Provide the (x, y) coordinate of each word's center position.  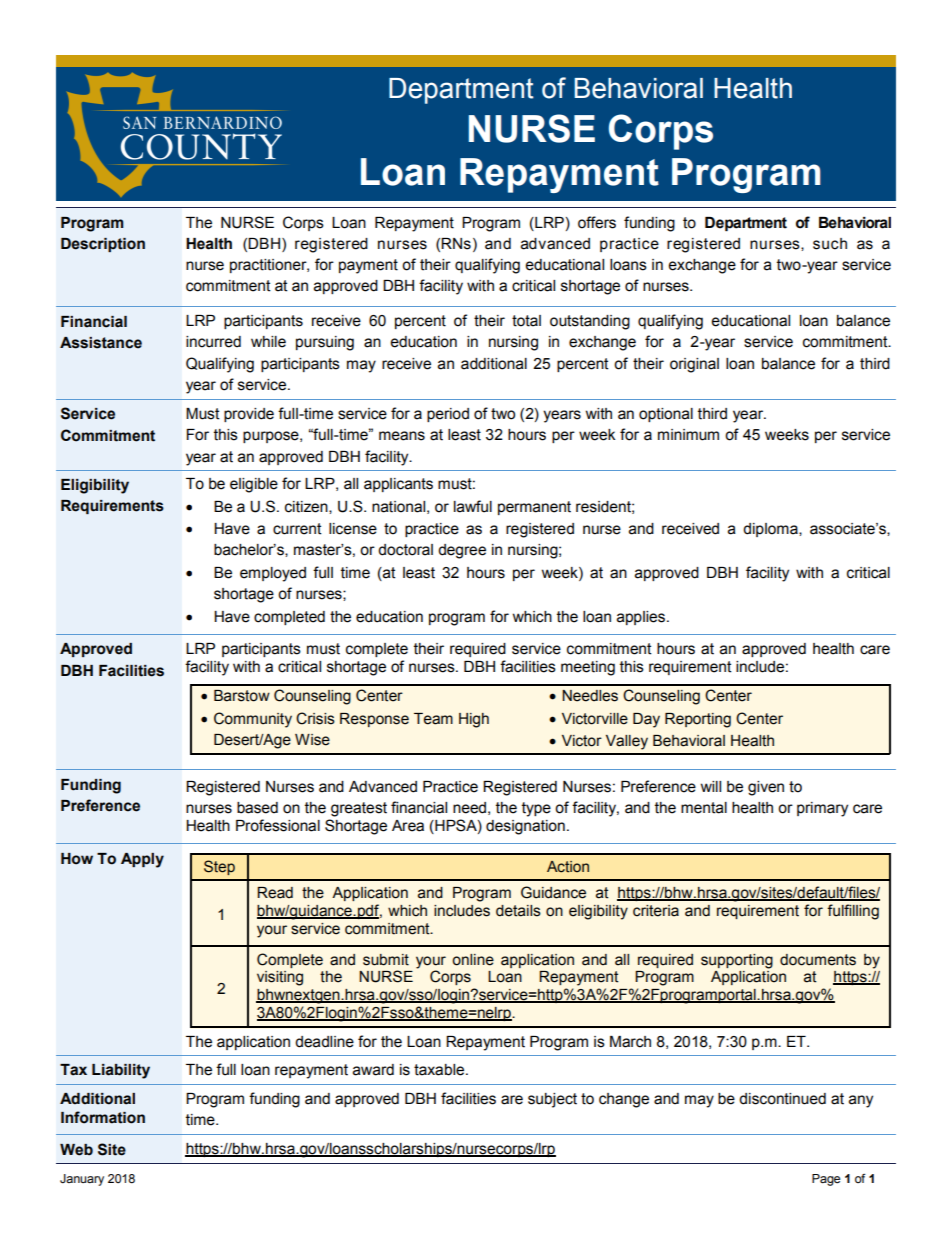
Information (103, 1117)
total (526, 321)
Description (103, 245)
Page (826, 1180)
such (830, 244)
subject (552, 1100)
